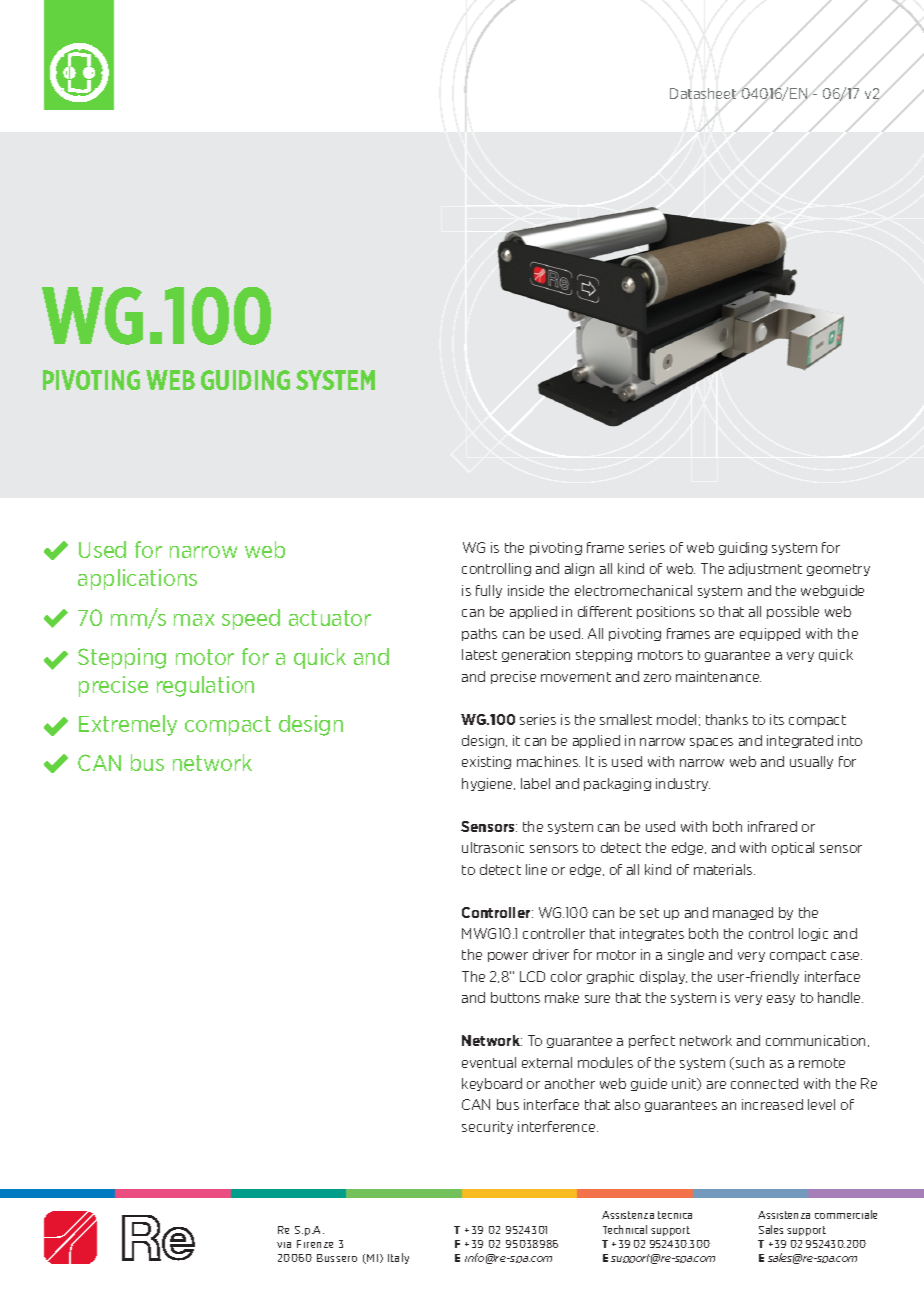  What do you see at coordinates (137, 579) in the page?
I see `applications` at bounding box center [137, 579].
